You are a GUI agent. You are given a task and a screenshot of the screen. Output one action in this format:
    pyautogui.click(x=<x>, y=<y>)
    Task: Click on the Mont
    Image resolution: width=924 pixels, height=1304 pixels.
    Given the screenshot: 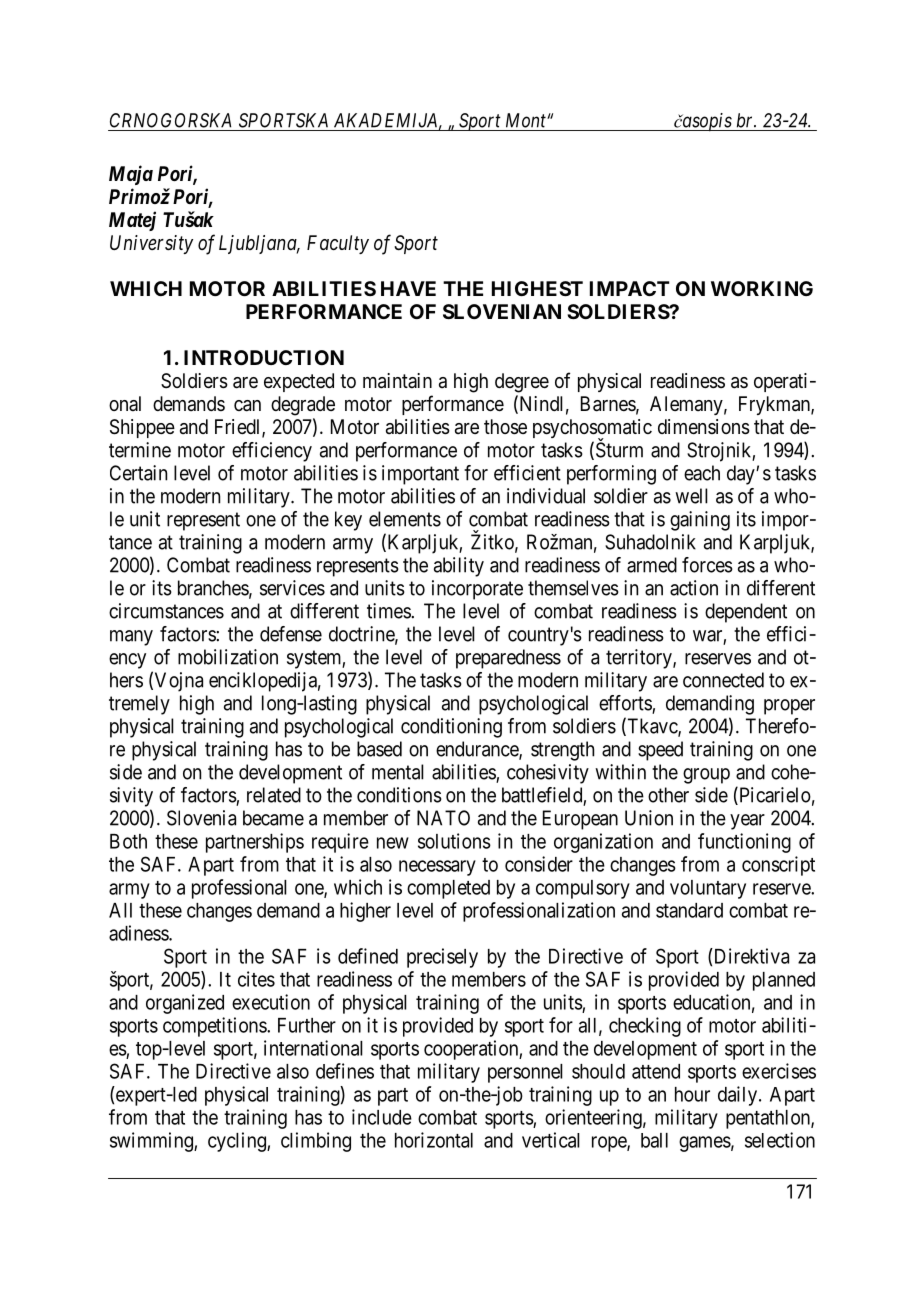 What is the action you would take?
    pyautogui.click(x=527, y=120)
